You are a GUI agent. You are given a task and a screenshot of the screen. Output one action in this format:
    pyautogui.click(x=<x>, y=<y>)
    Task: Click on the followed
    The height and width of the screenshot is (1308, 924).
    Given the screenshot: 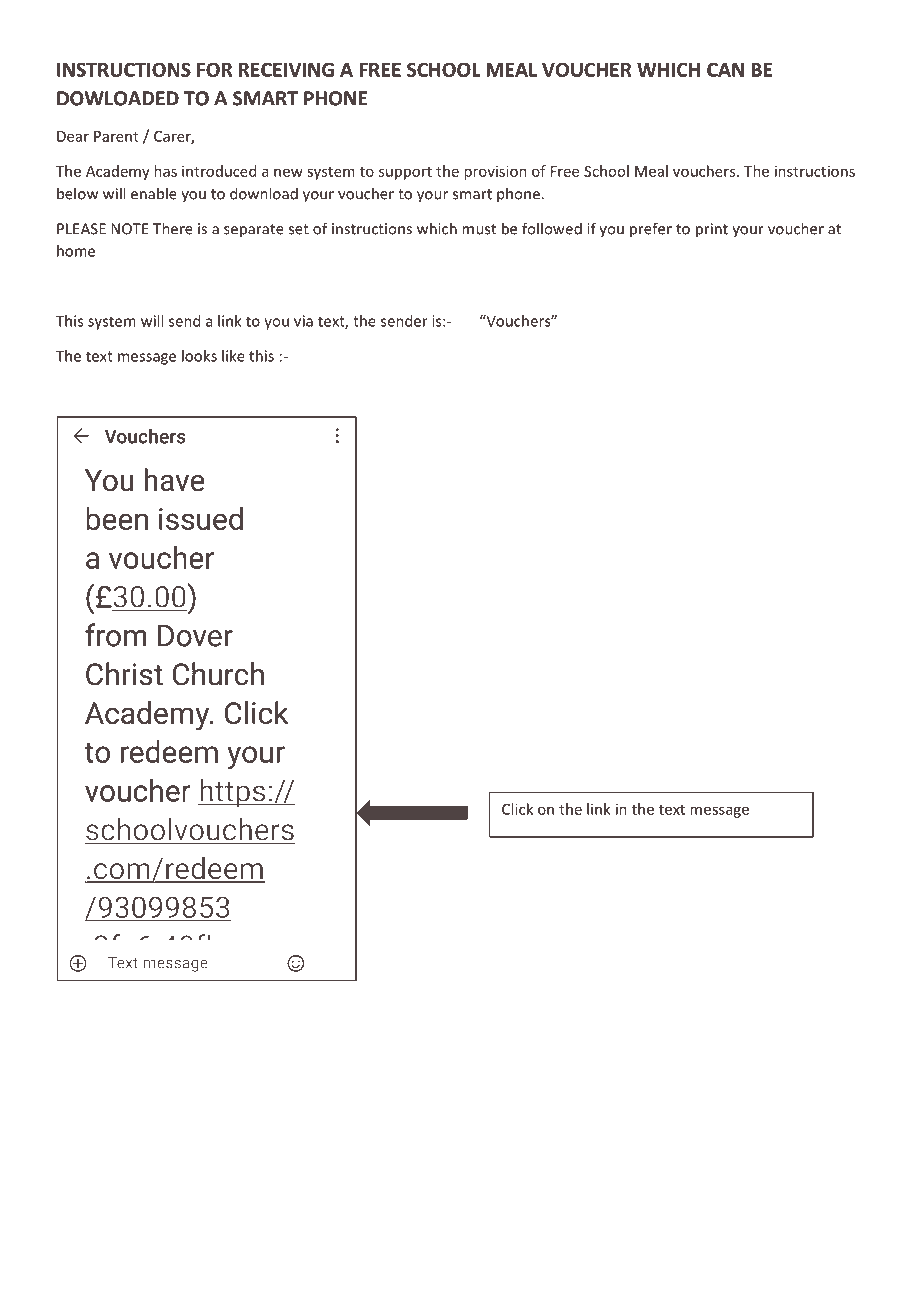 What is the action you would take?
    pyautogui.click(x=552, y=228)
